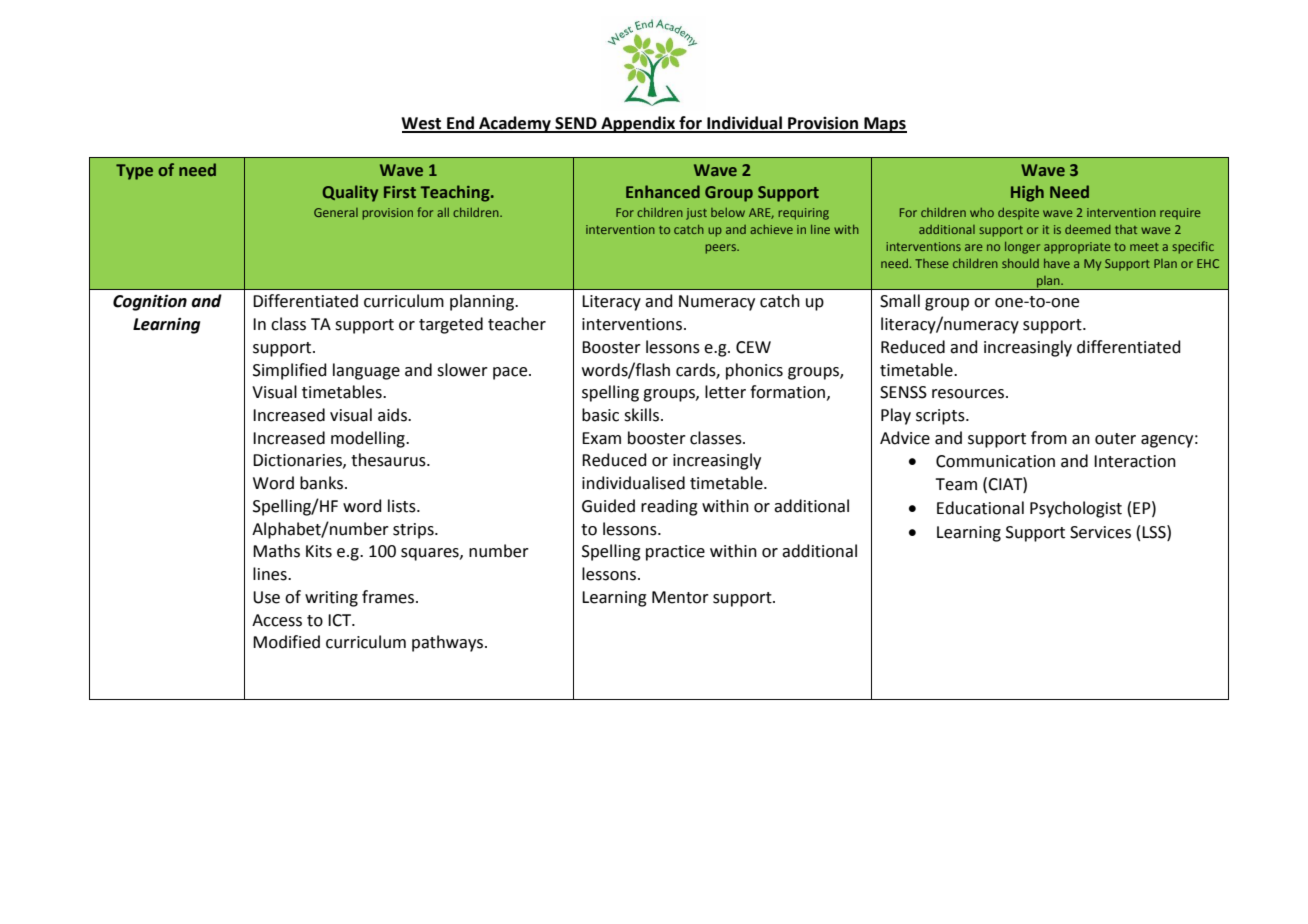  What do you see at coordinates (638, 124) in the screenshot?
I see `Appendix` at bounding box center [638, 124].
